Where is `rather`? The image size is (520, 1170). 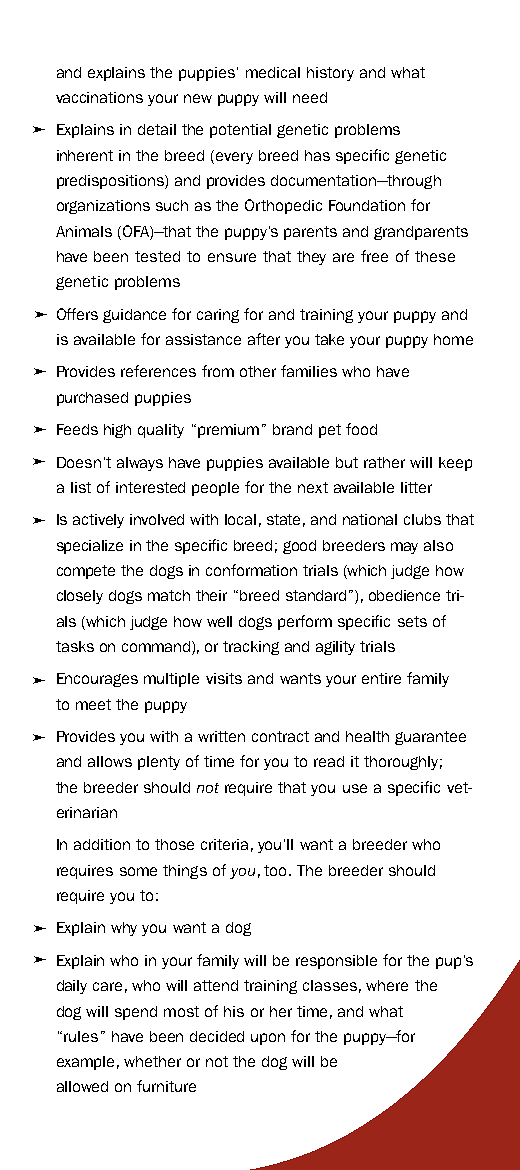 rather is located at coordinates (384, 462).
